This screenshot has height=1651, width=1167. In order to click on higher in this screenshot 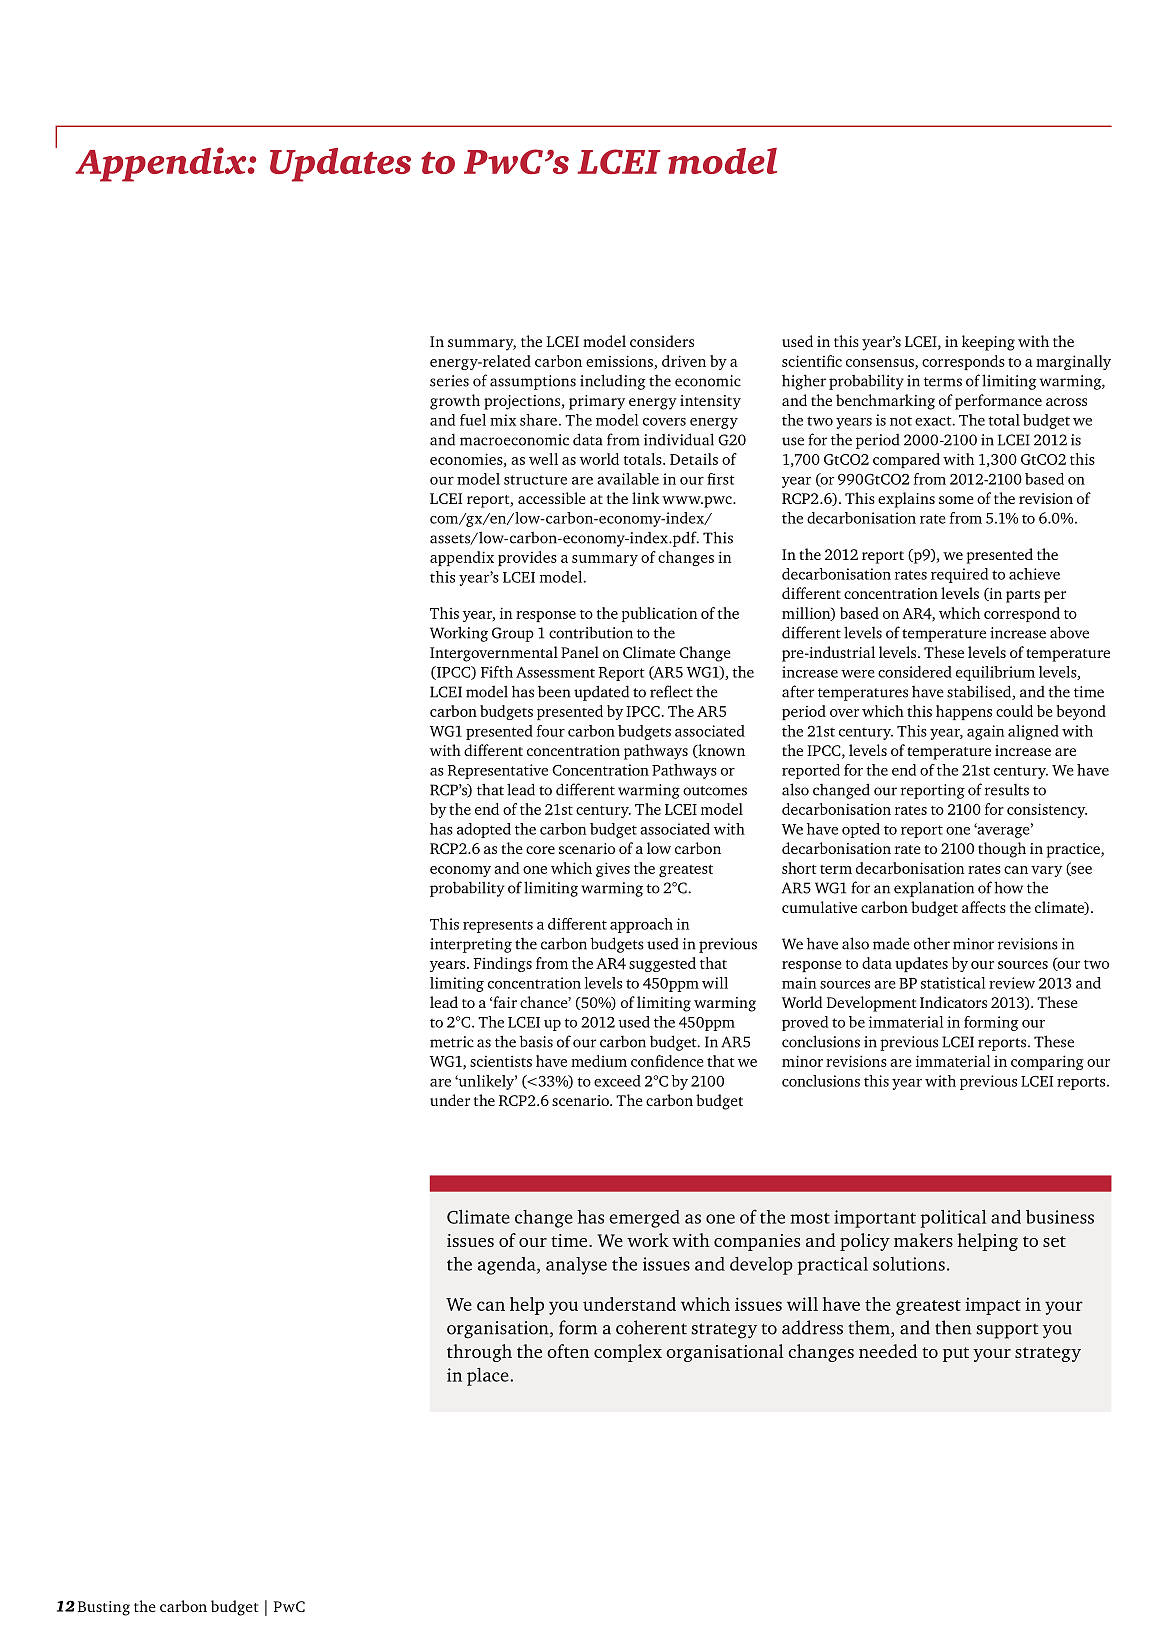, I will do `click(804, 382)`.
